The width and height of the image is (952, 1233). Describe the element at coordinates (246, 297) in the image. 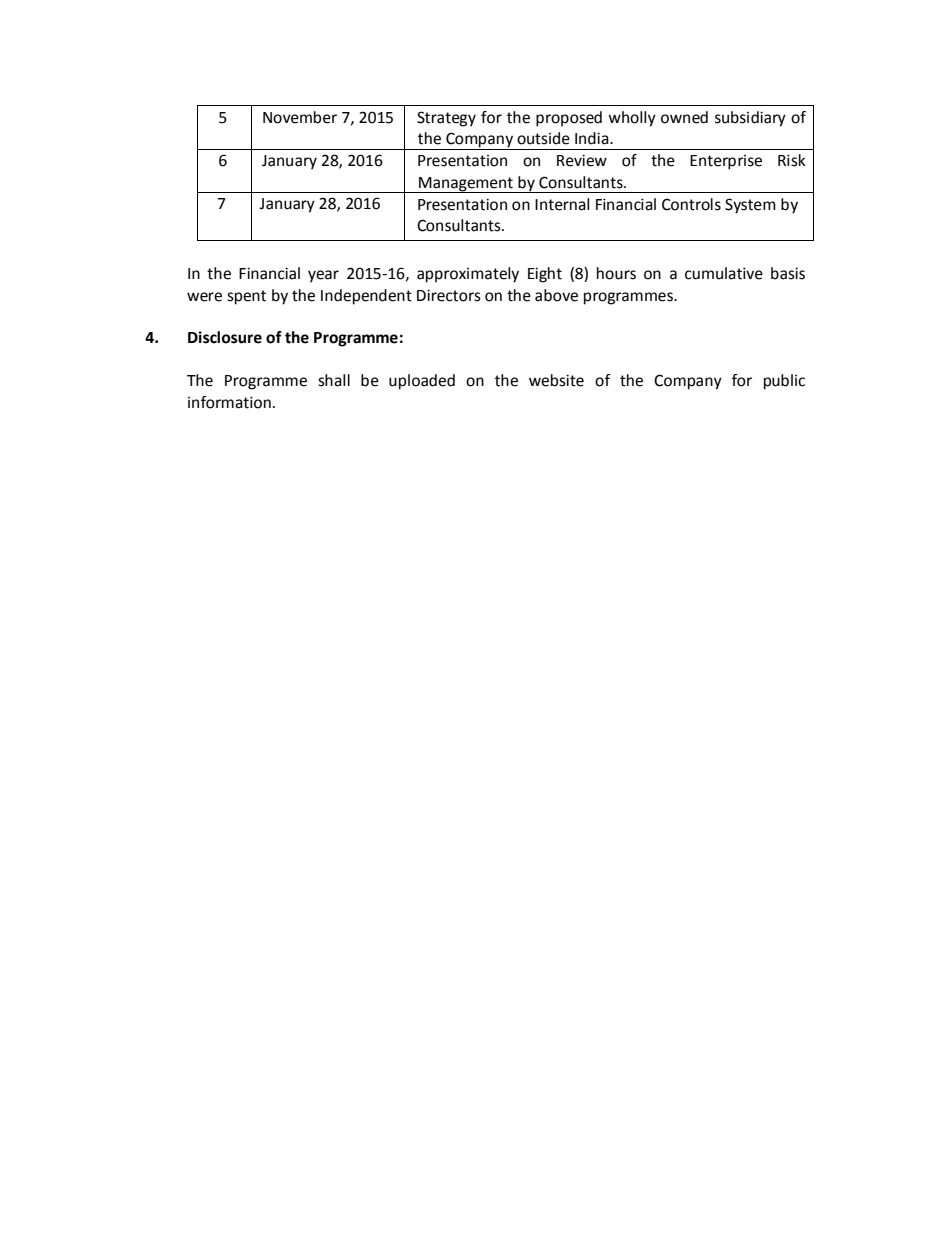

I see `spent` at that location.
